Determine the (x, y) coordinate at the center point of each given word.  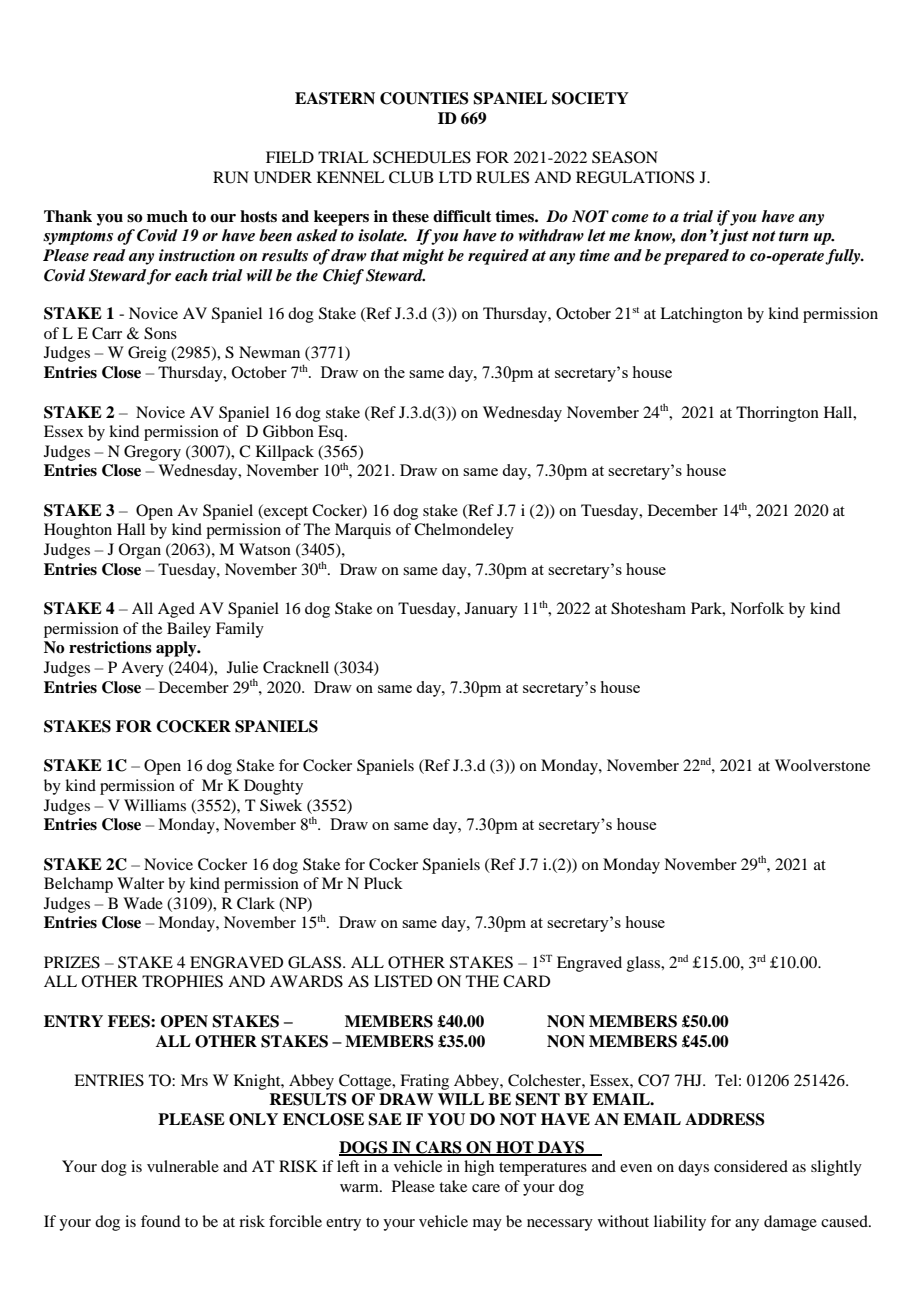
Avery (142, 669)
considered (751, 1166)
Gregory (152, 453)
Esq (332, 433)
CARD (526, 981)
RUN (231, 177)
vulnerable (183, 1166)
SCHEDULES (422, 157)
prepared (696, 257)
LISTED (403, 981)
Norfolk (757, 608)
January (491, 610)
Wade (143, 903)
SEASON (625, 157)
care (486, 1188)
